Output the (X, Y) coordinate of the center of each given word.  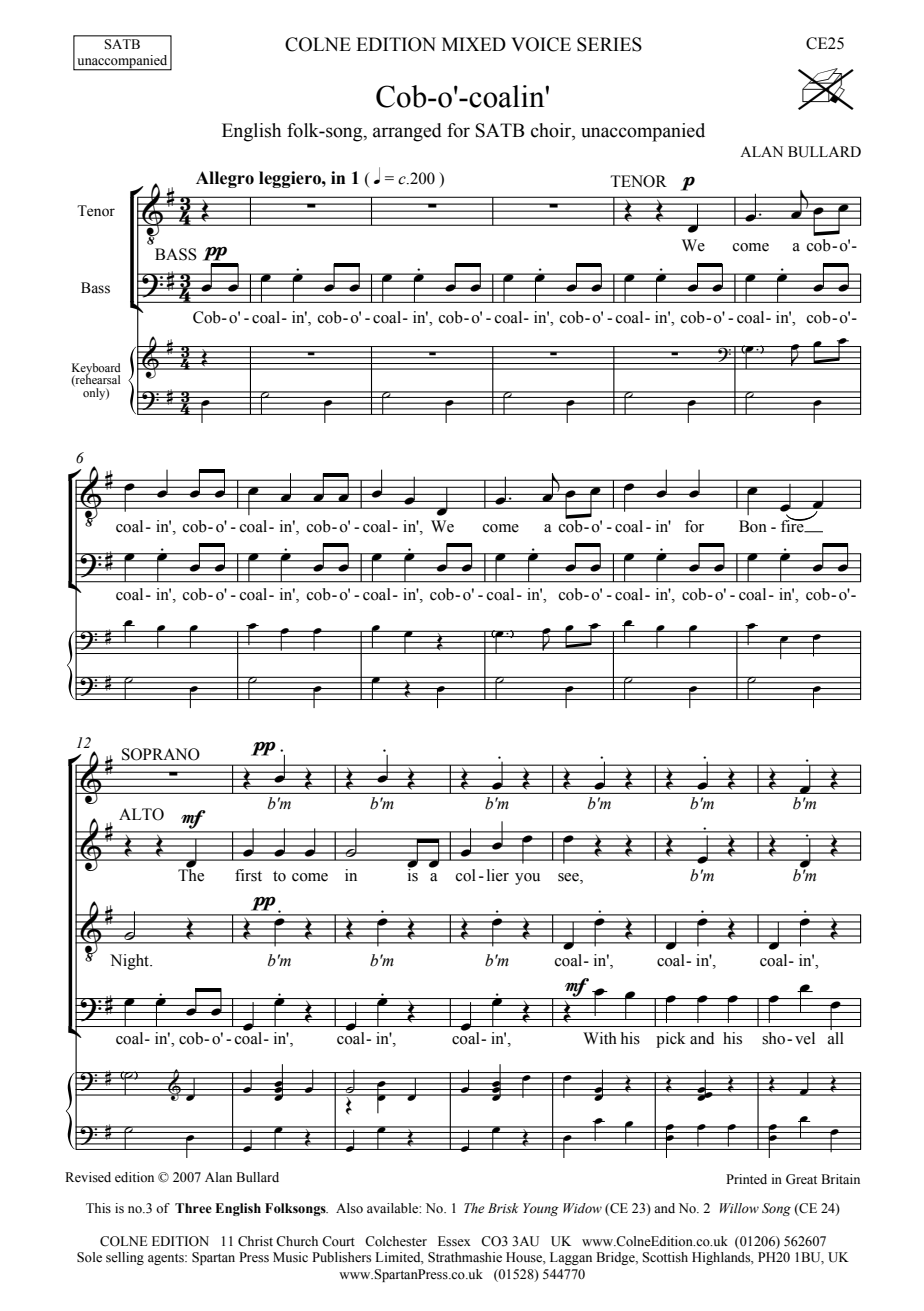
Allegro (225, 179)
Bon (753, 526)
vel (805, 1038)
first (248, 875)
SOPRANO (161, 754)
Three (193, 1208)
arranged (407, 132)
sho (773, 1038)
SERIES (609, 44)
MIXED (474, 44)
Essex (454, 1241)
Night (131, 962)
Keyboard (96, 370)
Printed (746, 1179)
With (600, 1038)
